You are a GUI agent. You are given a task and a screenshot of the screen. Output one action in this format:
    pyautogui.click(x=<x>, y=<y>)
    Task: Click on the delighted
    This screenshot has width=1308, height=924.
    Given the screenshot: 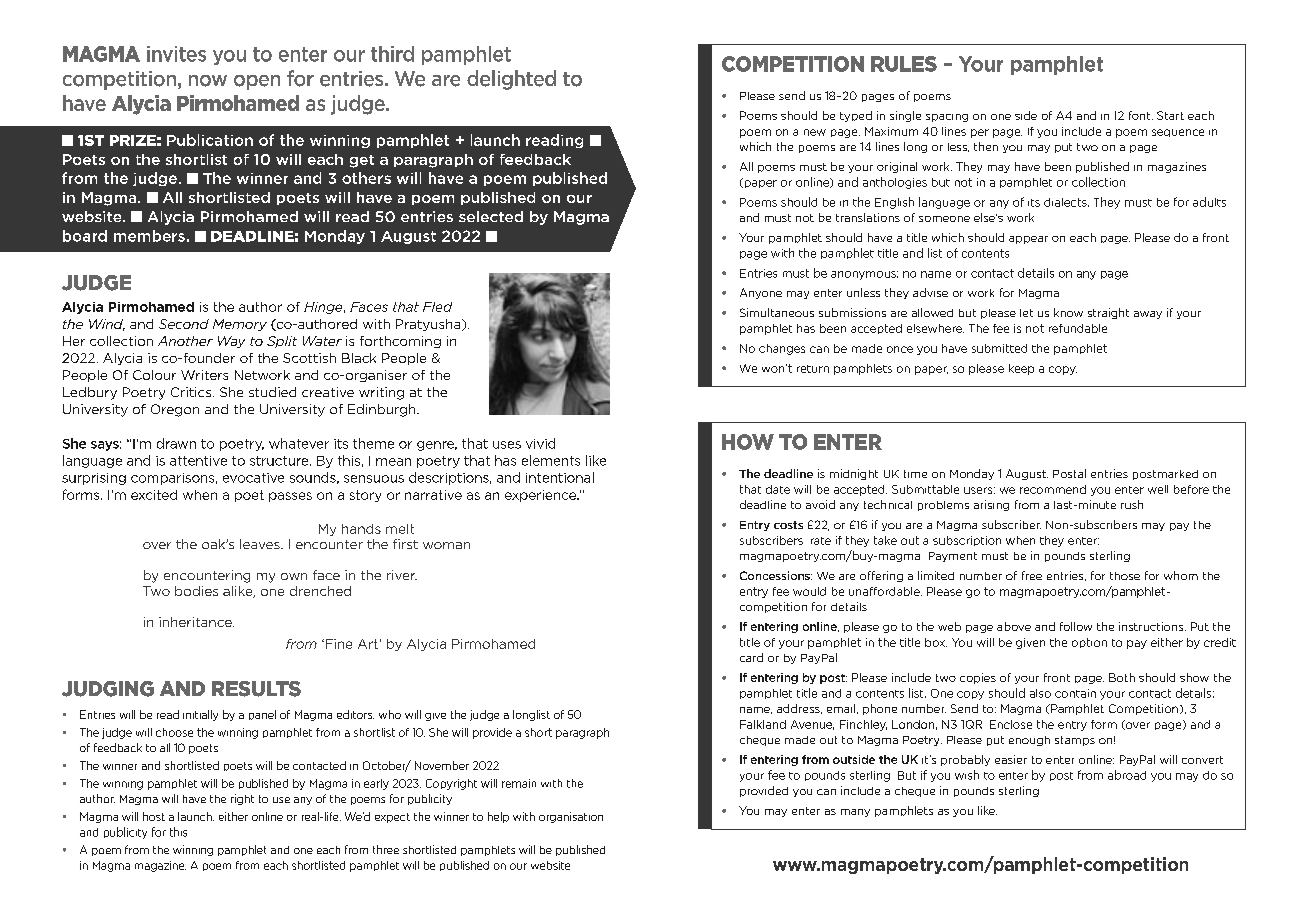 What is the action you would take?
    pyautogui.click(x=511, y=80)
